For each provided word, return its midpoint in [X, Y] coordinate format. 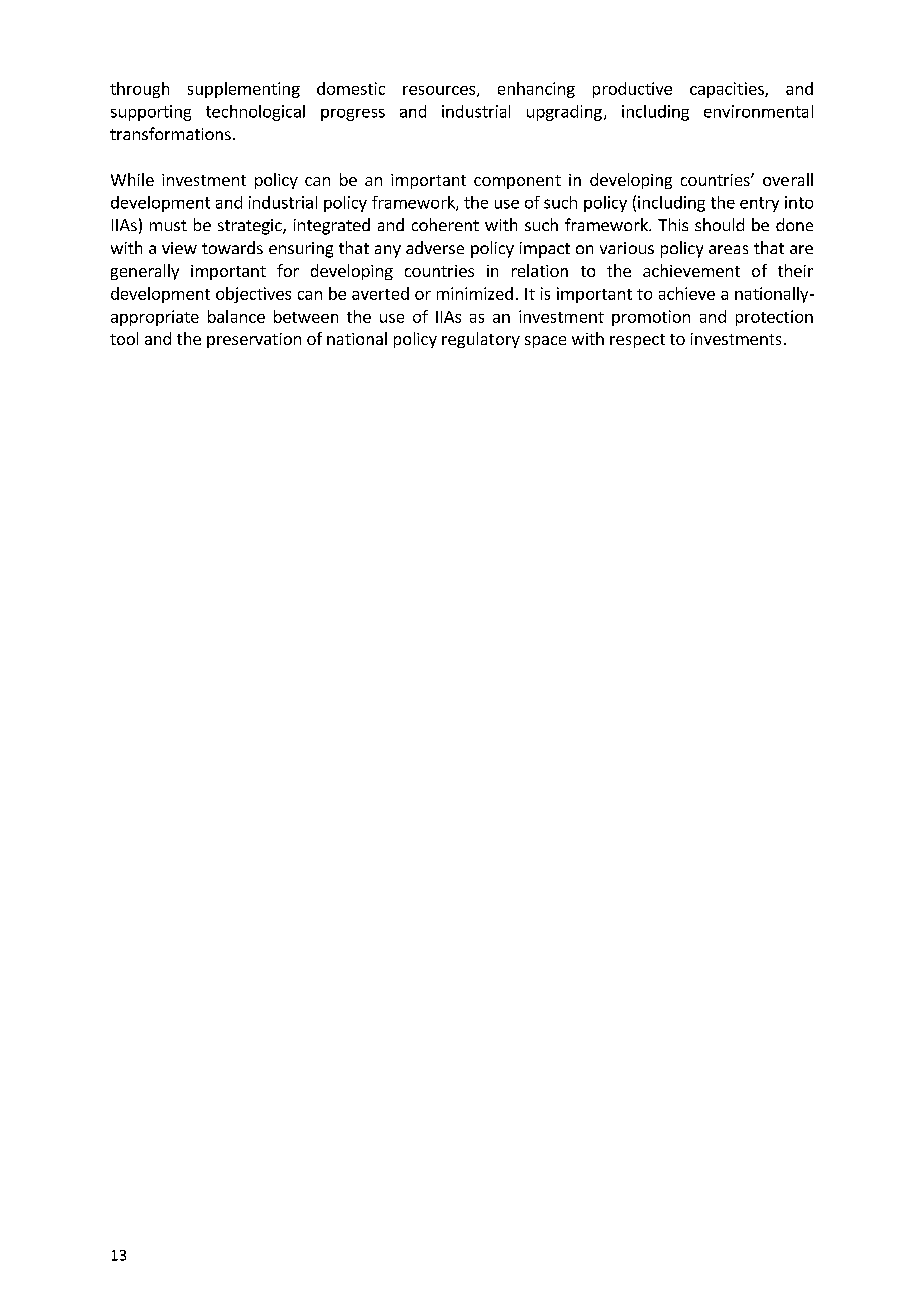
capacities [728, 90]
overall [788, 179]
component [517, 182]
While [132, 179]
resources [439, 90]
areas [728, 249]
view [179, 248]
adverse [435, 247]
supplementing [244, 90]
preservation [254, 340]
